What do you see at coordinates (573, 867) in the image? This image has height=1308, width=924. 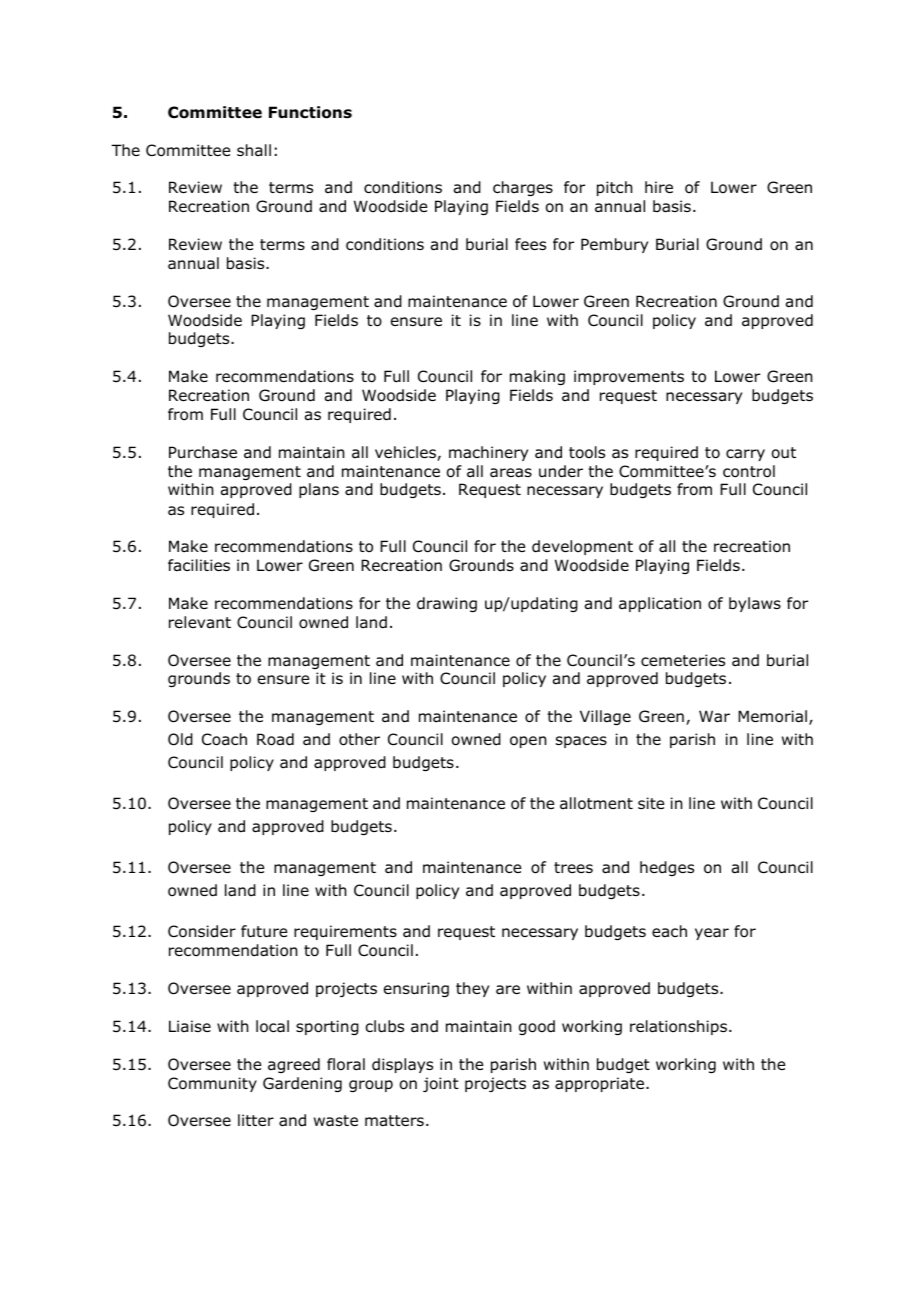 I see `trees` at bounding box center [573, 867].
